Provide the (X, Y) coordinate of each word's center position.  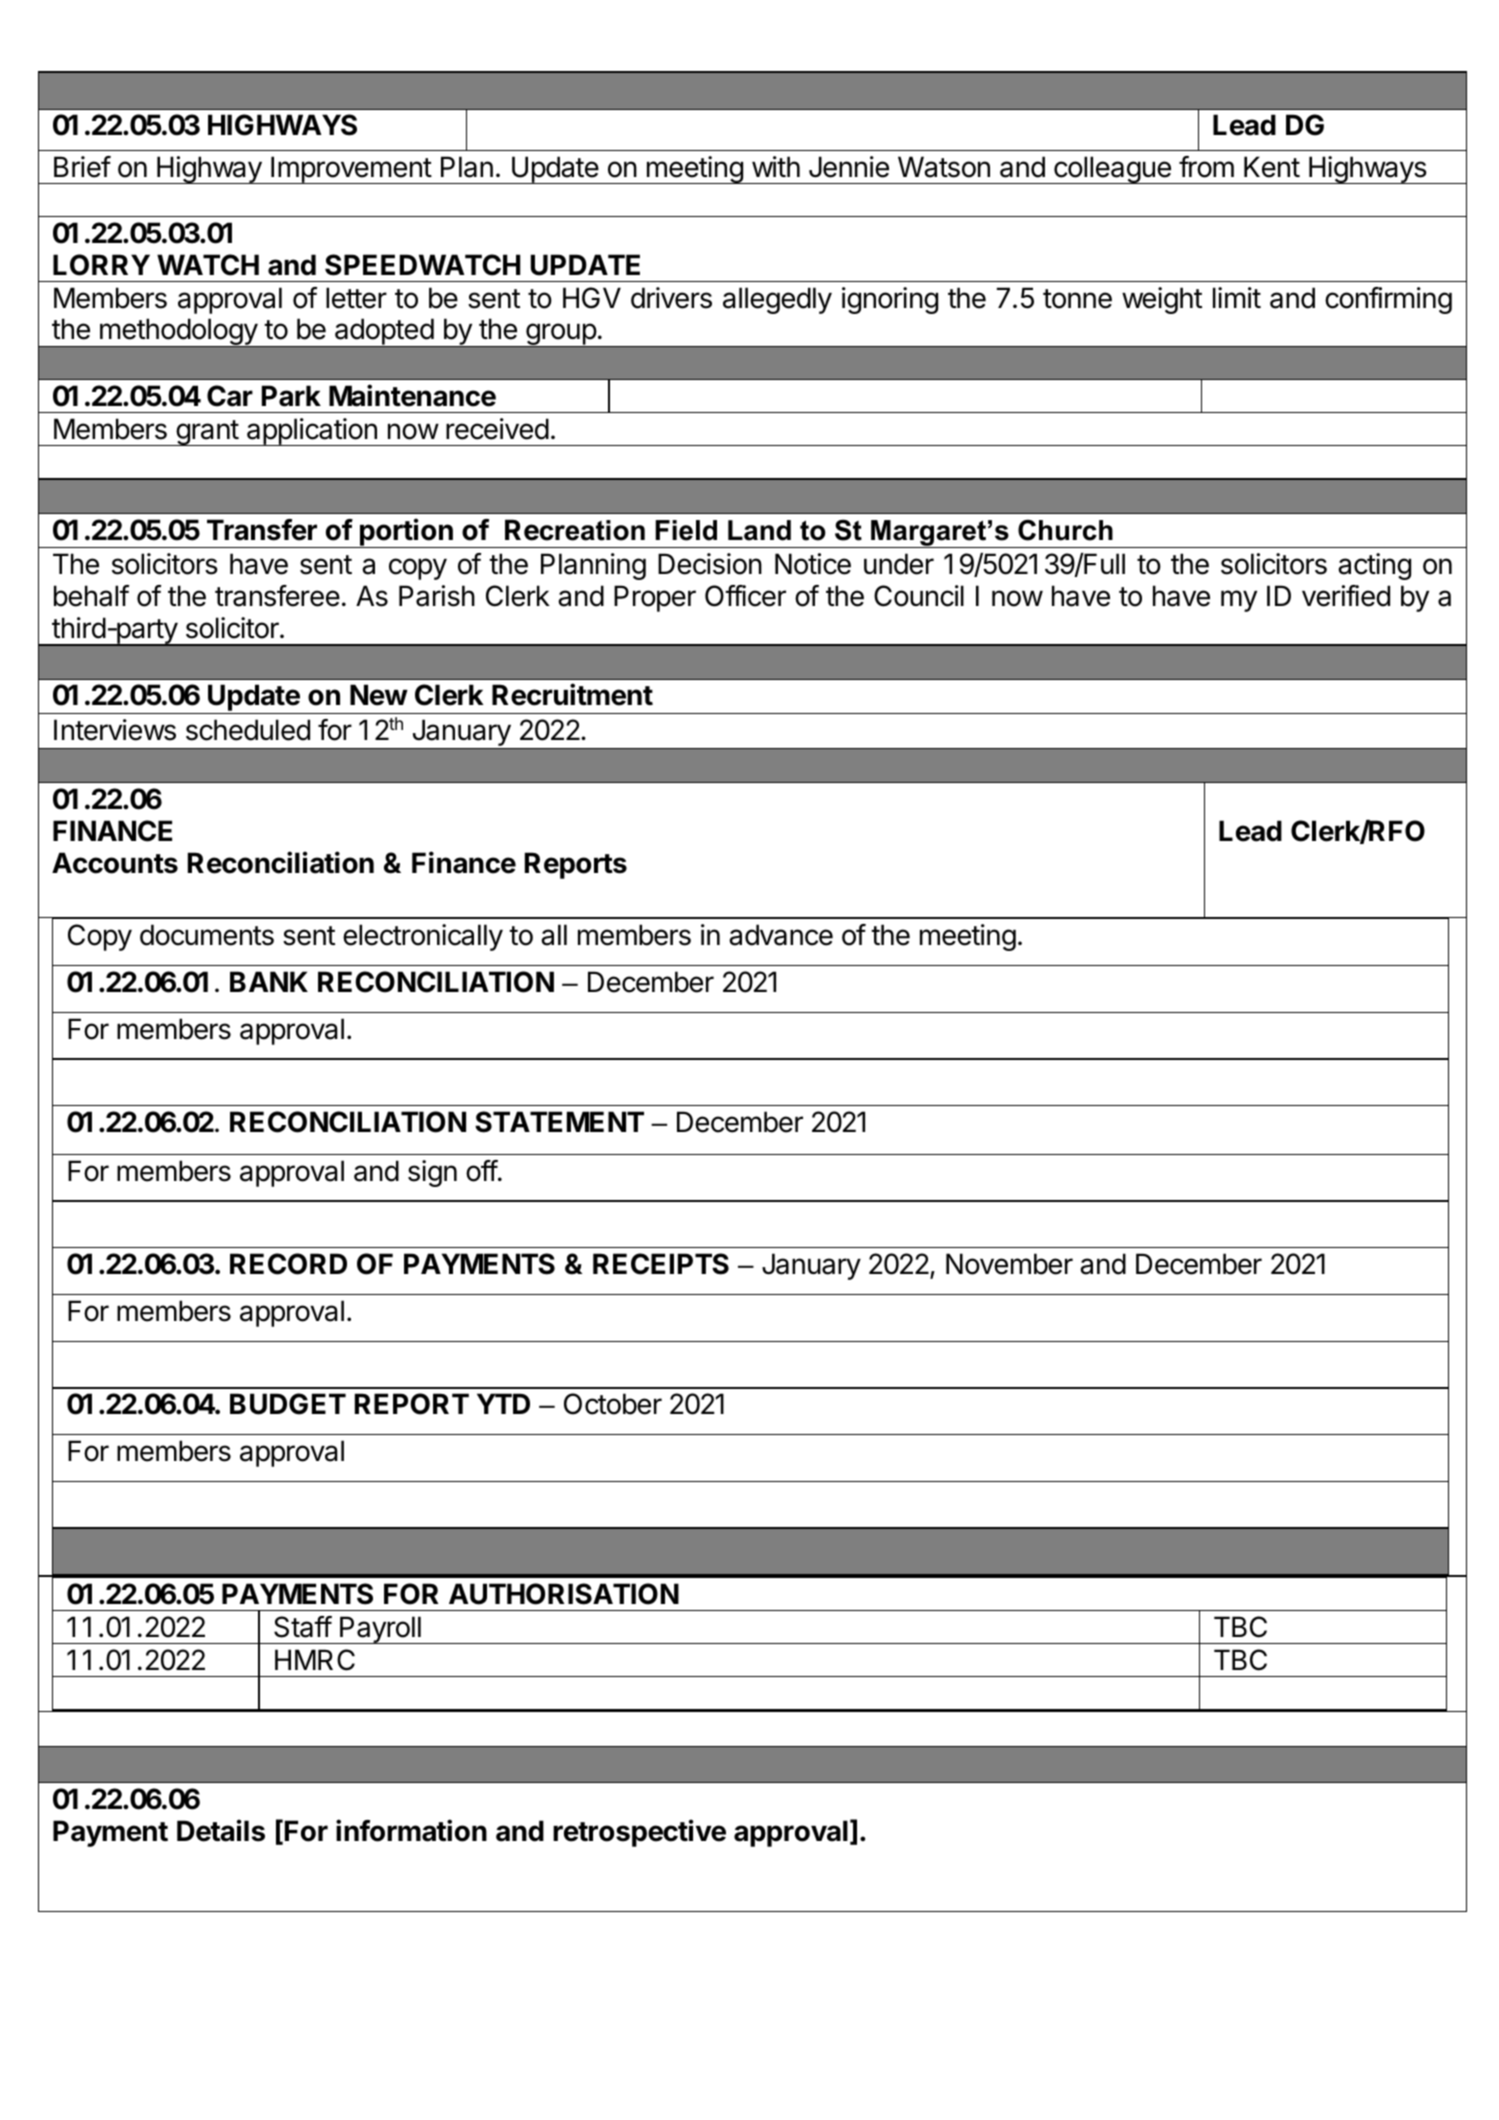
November (1009, 1264)
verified (1346, 596)
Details (221, 1830)
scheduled (248, 730)
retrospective (639, 1833)
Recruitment (572, 694)
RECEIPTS (661, 1264)
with (776, 166)
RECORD (288, 1264)
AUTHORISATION (564, 1594)
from (1206, 167)
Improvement (351, 170)
